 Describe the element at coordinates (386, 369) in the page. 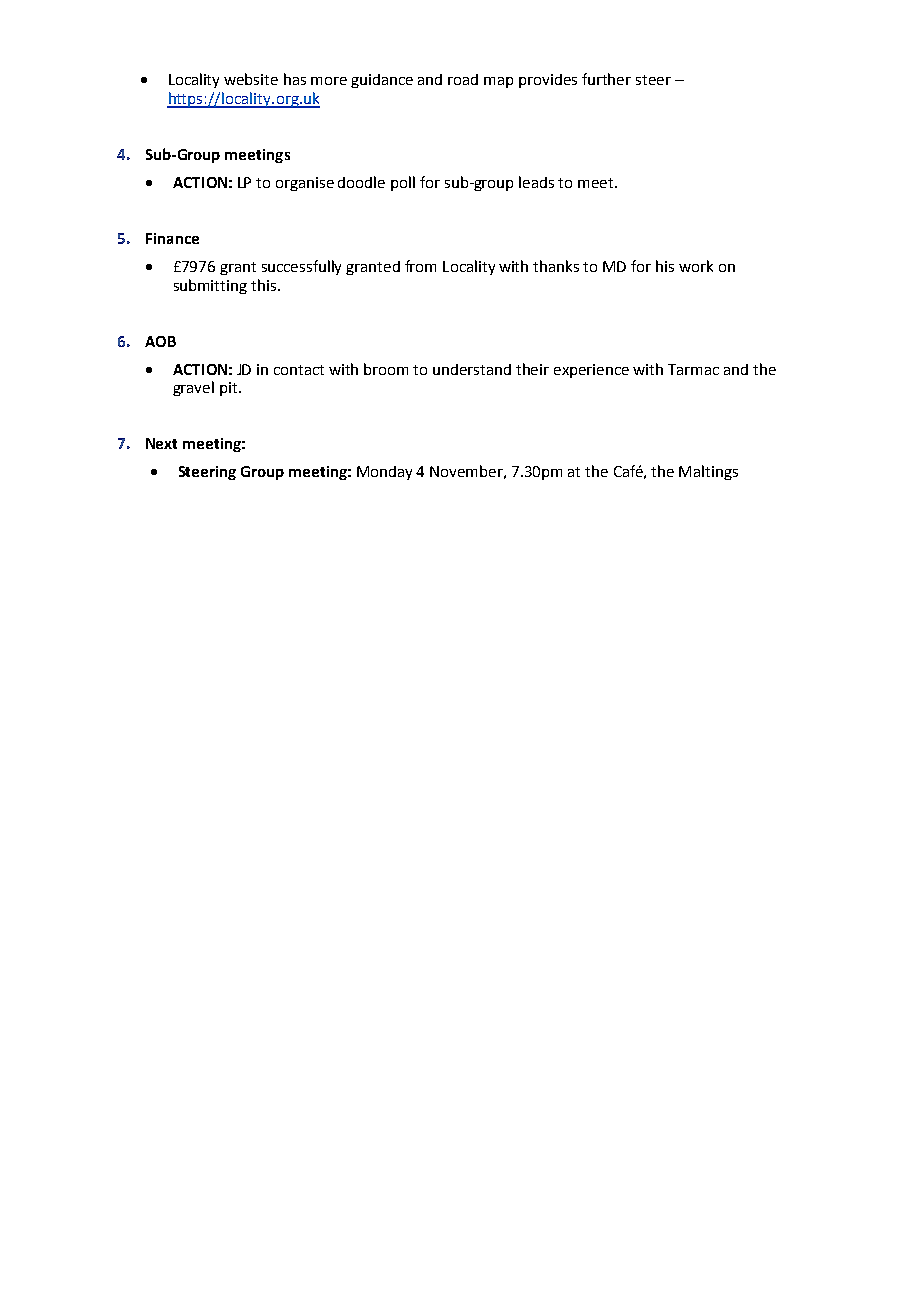

I see `broom` at that location.
